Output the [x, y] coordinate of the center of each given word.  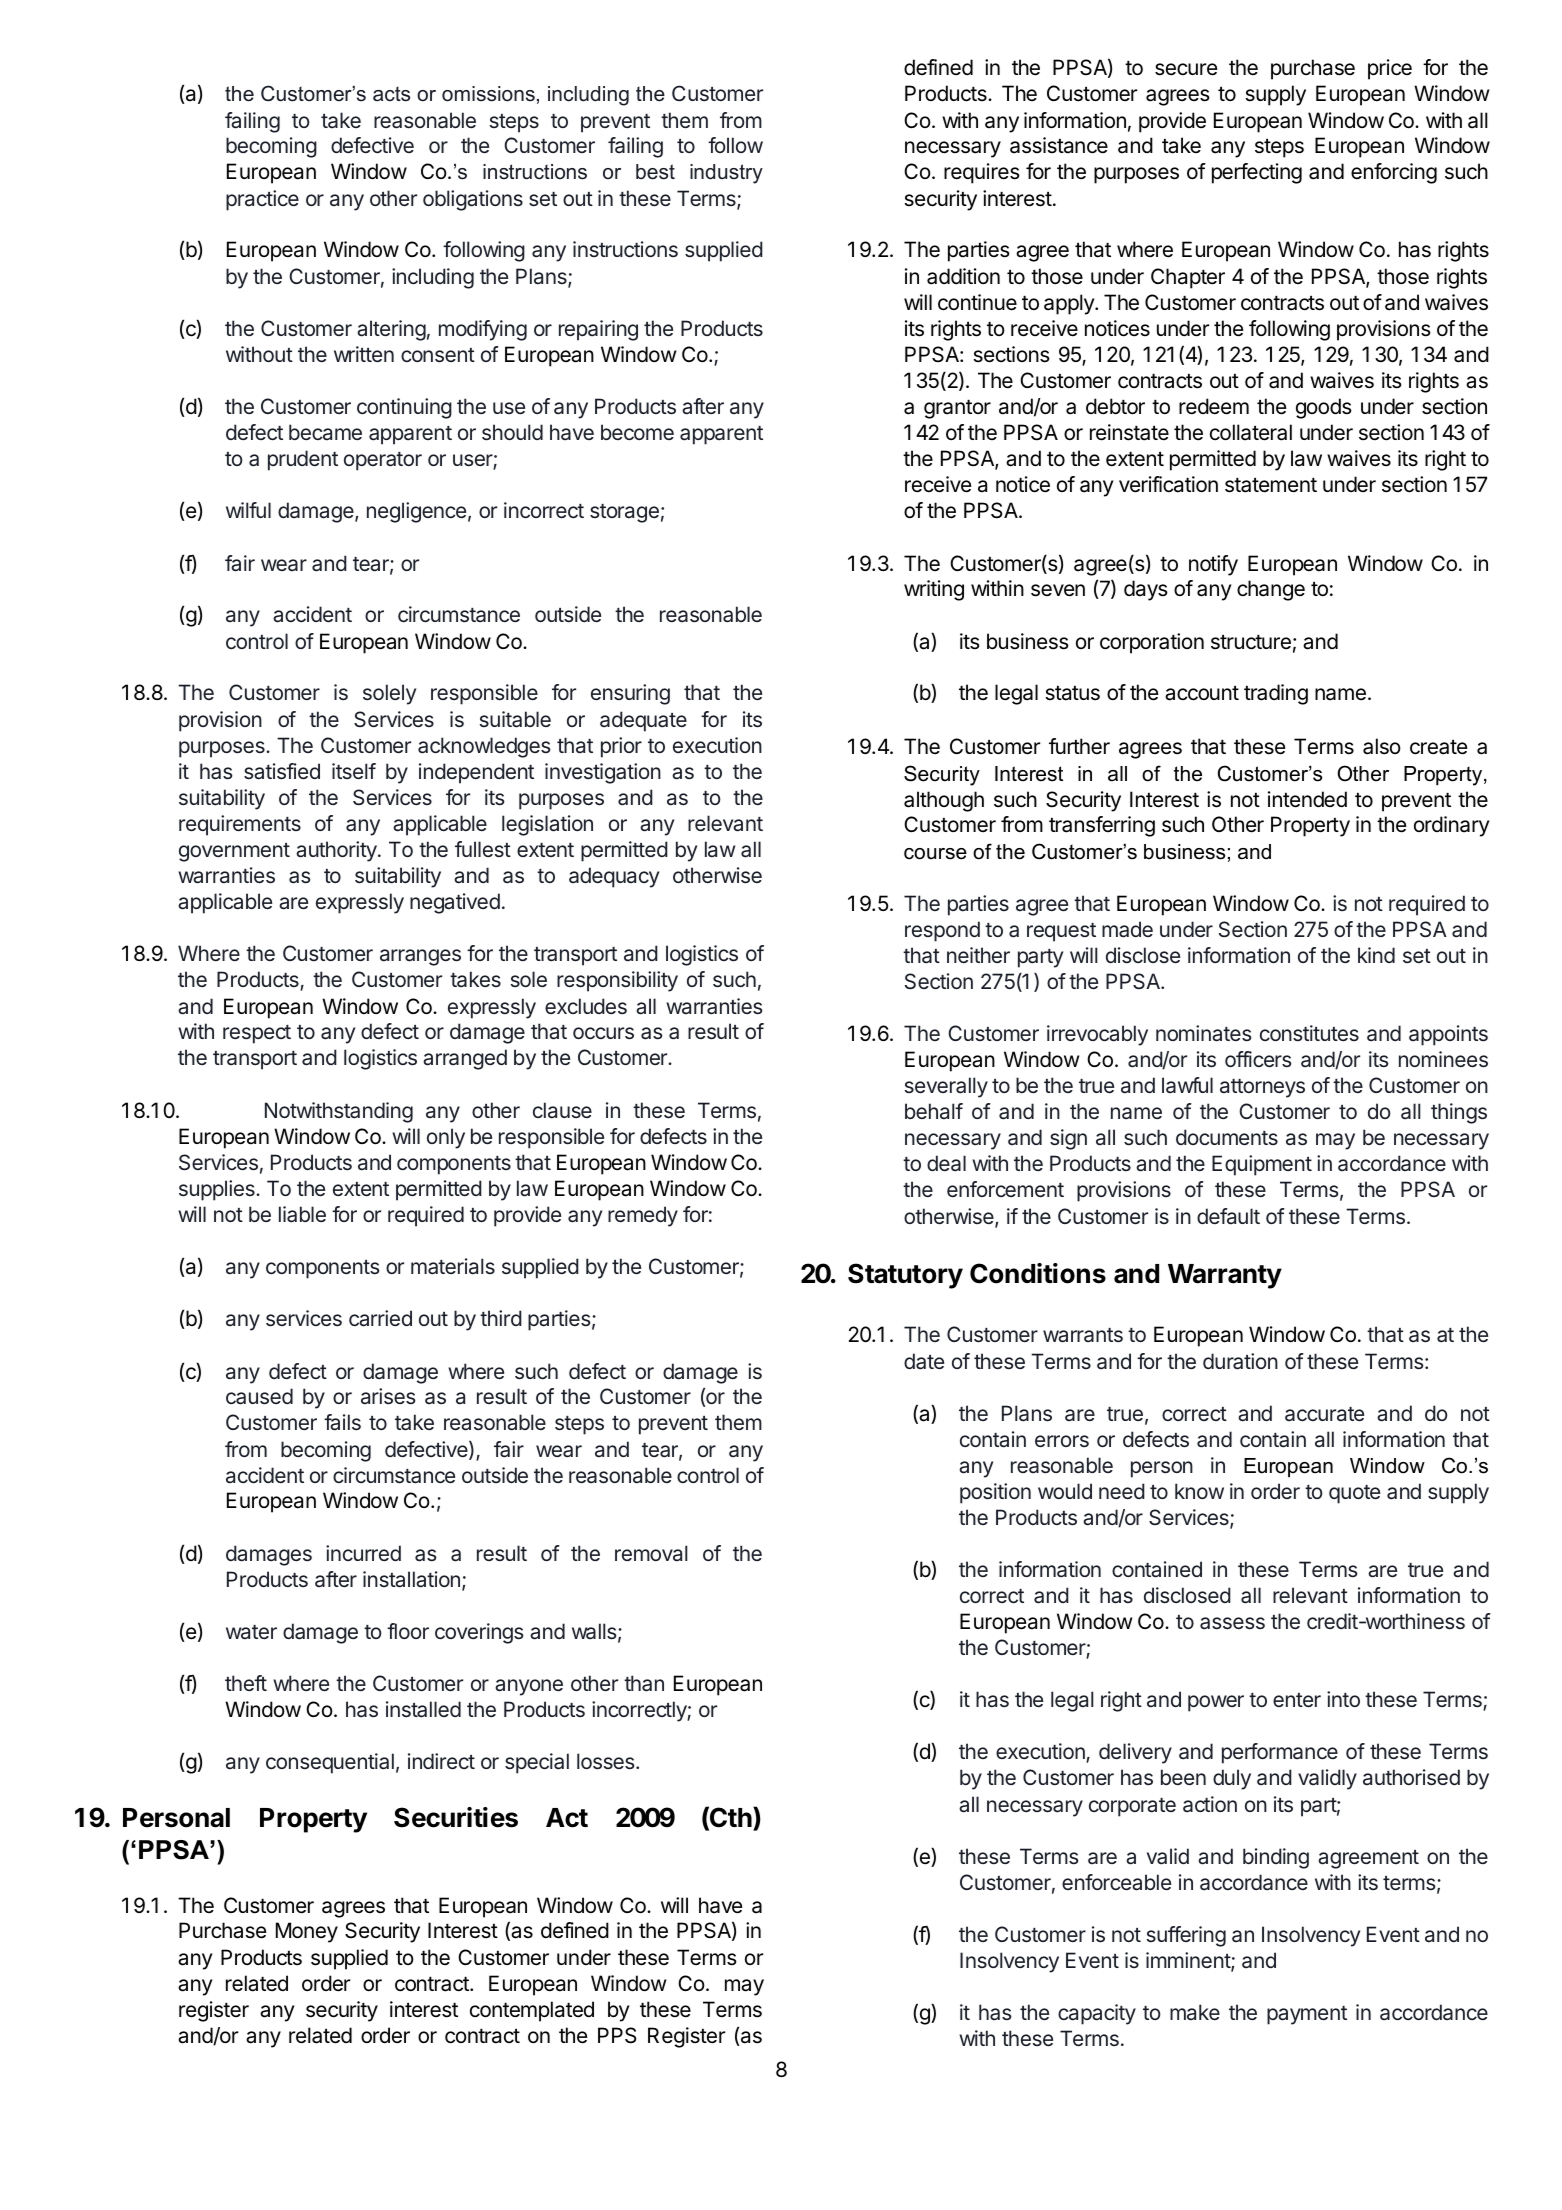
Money [307, 1932]
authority [337, 851]
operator [383, 461]
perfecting [1257, 173]
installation [411, 1579]
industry [726, 174]
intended [1307, 799]
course [935, 854]
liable [302, 1214]
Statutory [905, 1276]
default [1228, 1216]
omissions [488, 94]
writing [934, 590]
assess [1232, 1623]
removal [651, 1553]
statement [1271, 485]
